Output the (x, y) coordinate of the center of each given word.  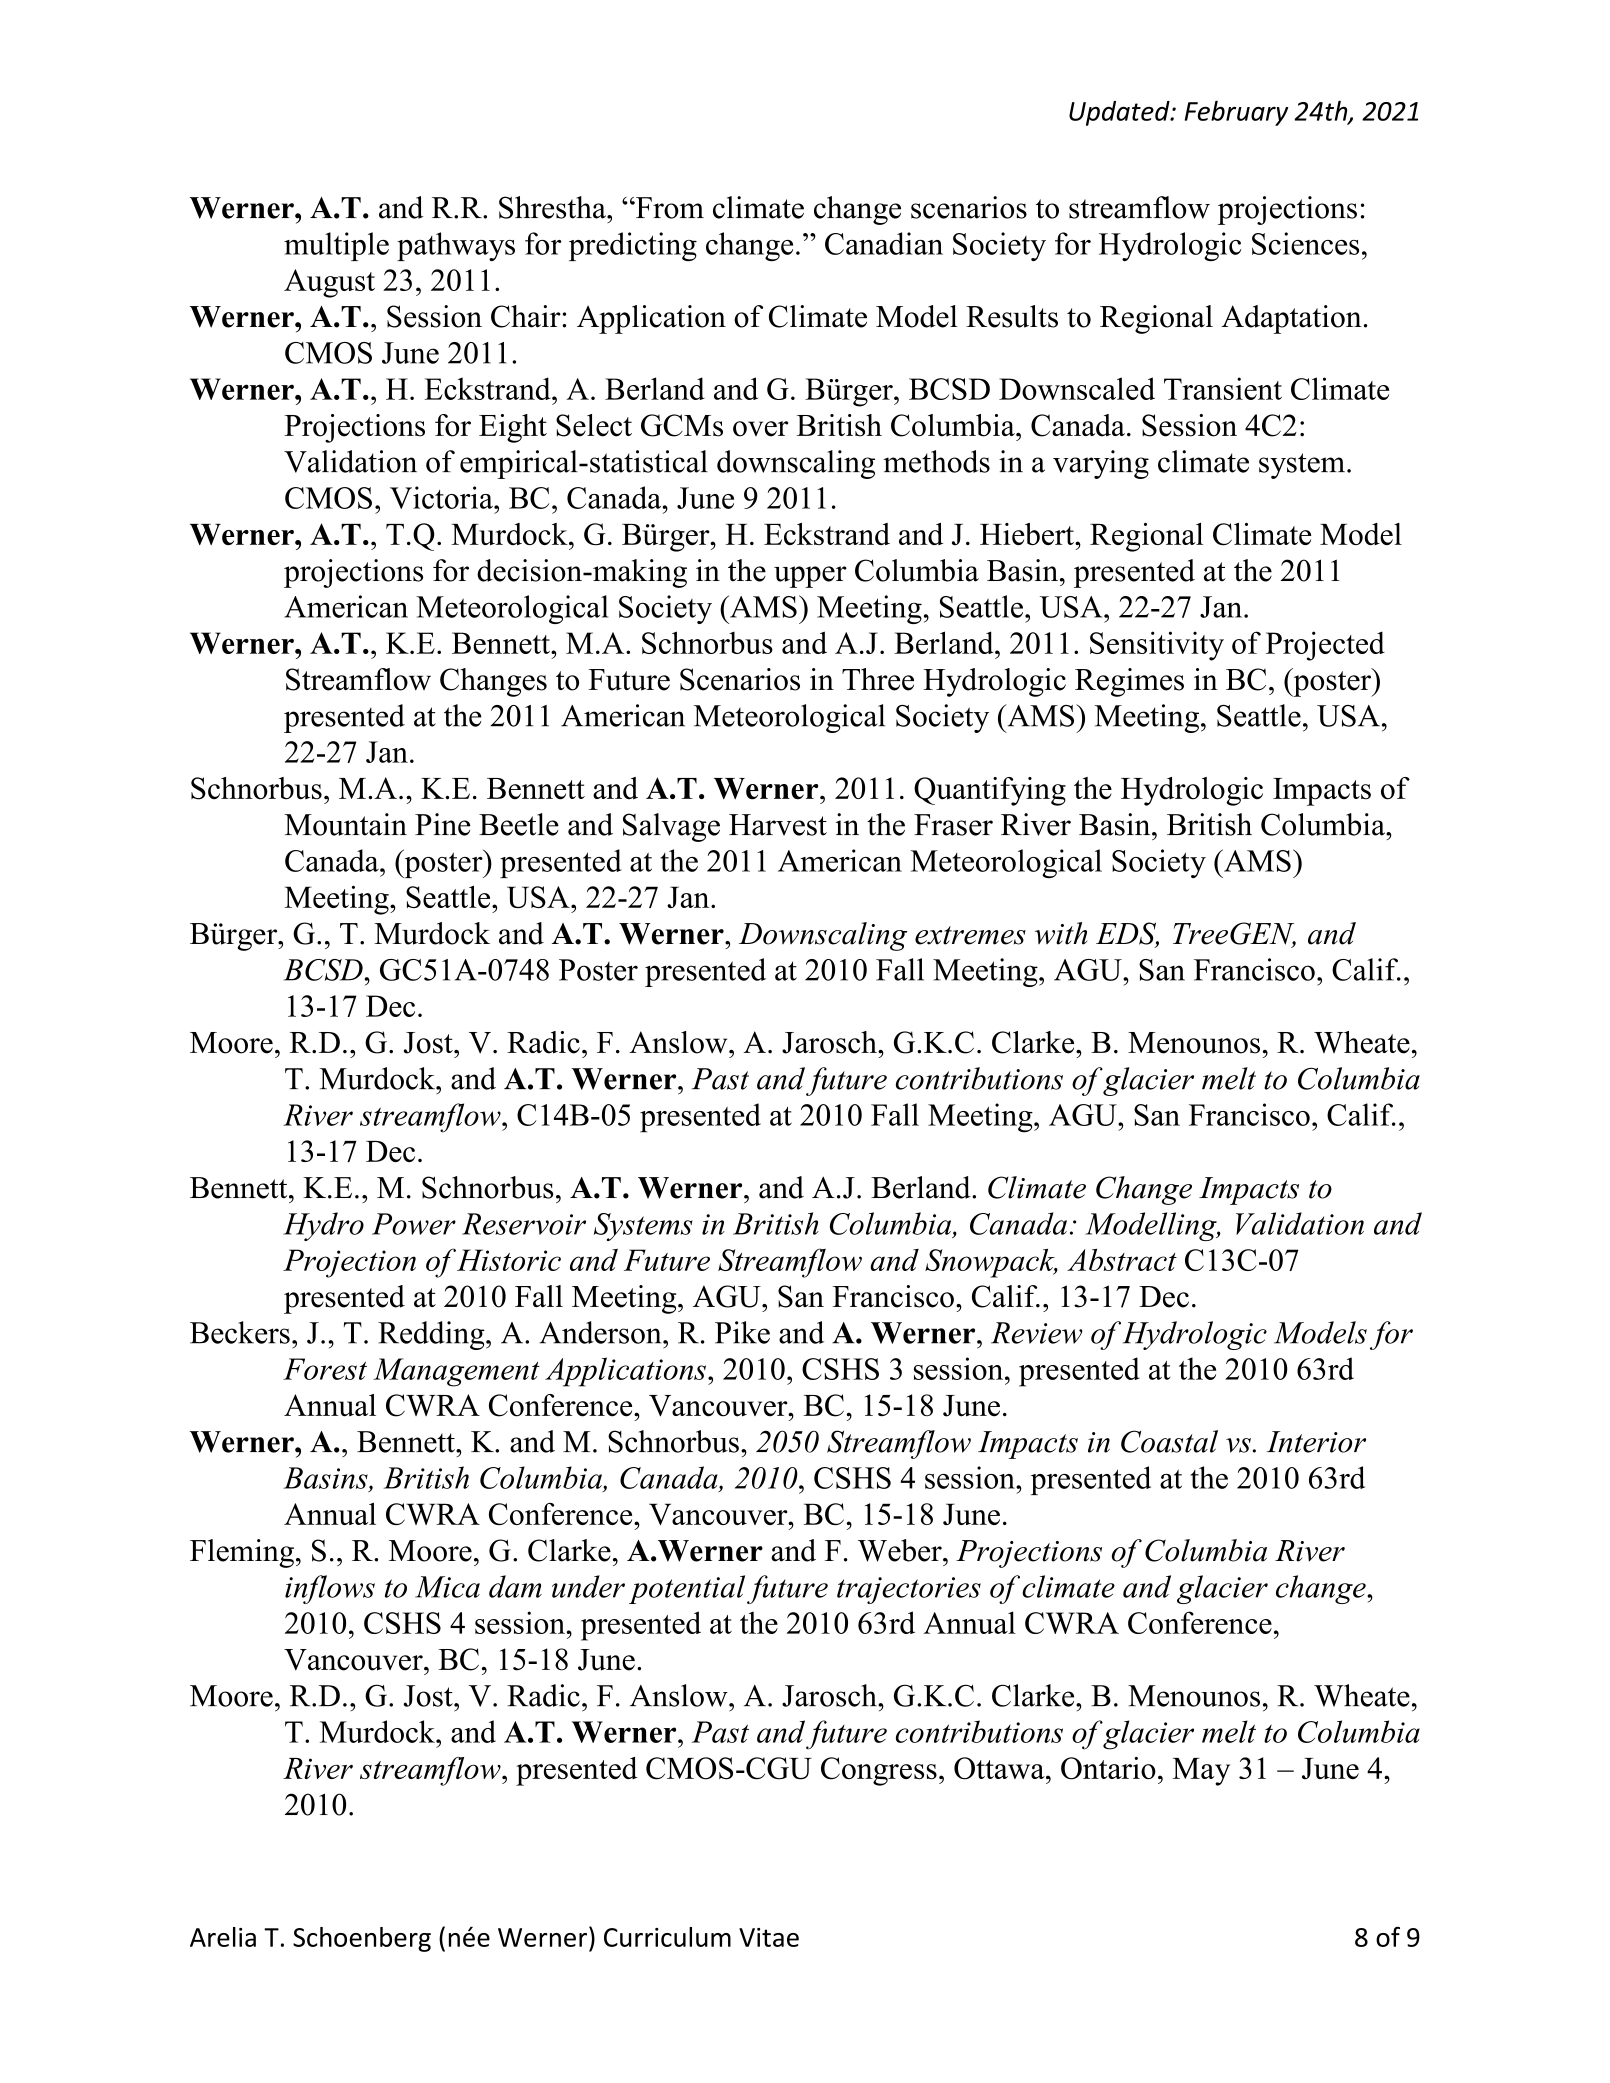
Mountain (345, 824)
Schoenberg (362, 1939)
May (1201, 1772)
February (1236, 113)
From (669, 208)
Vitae (769, 1937)
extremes (970, 935)
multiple (336, 246)
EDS (1127, 934)
